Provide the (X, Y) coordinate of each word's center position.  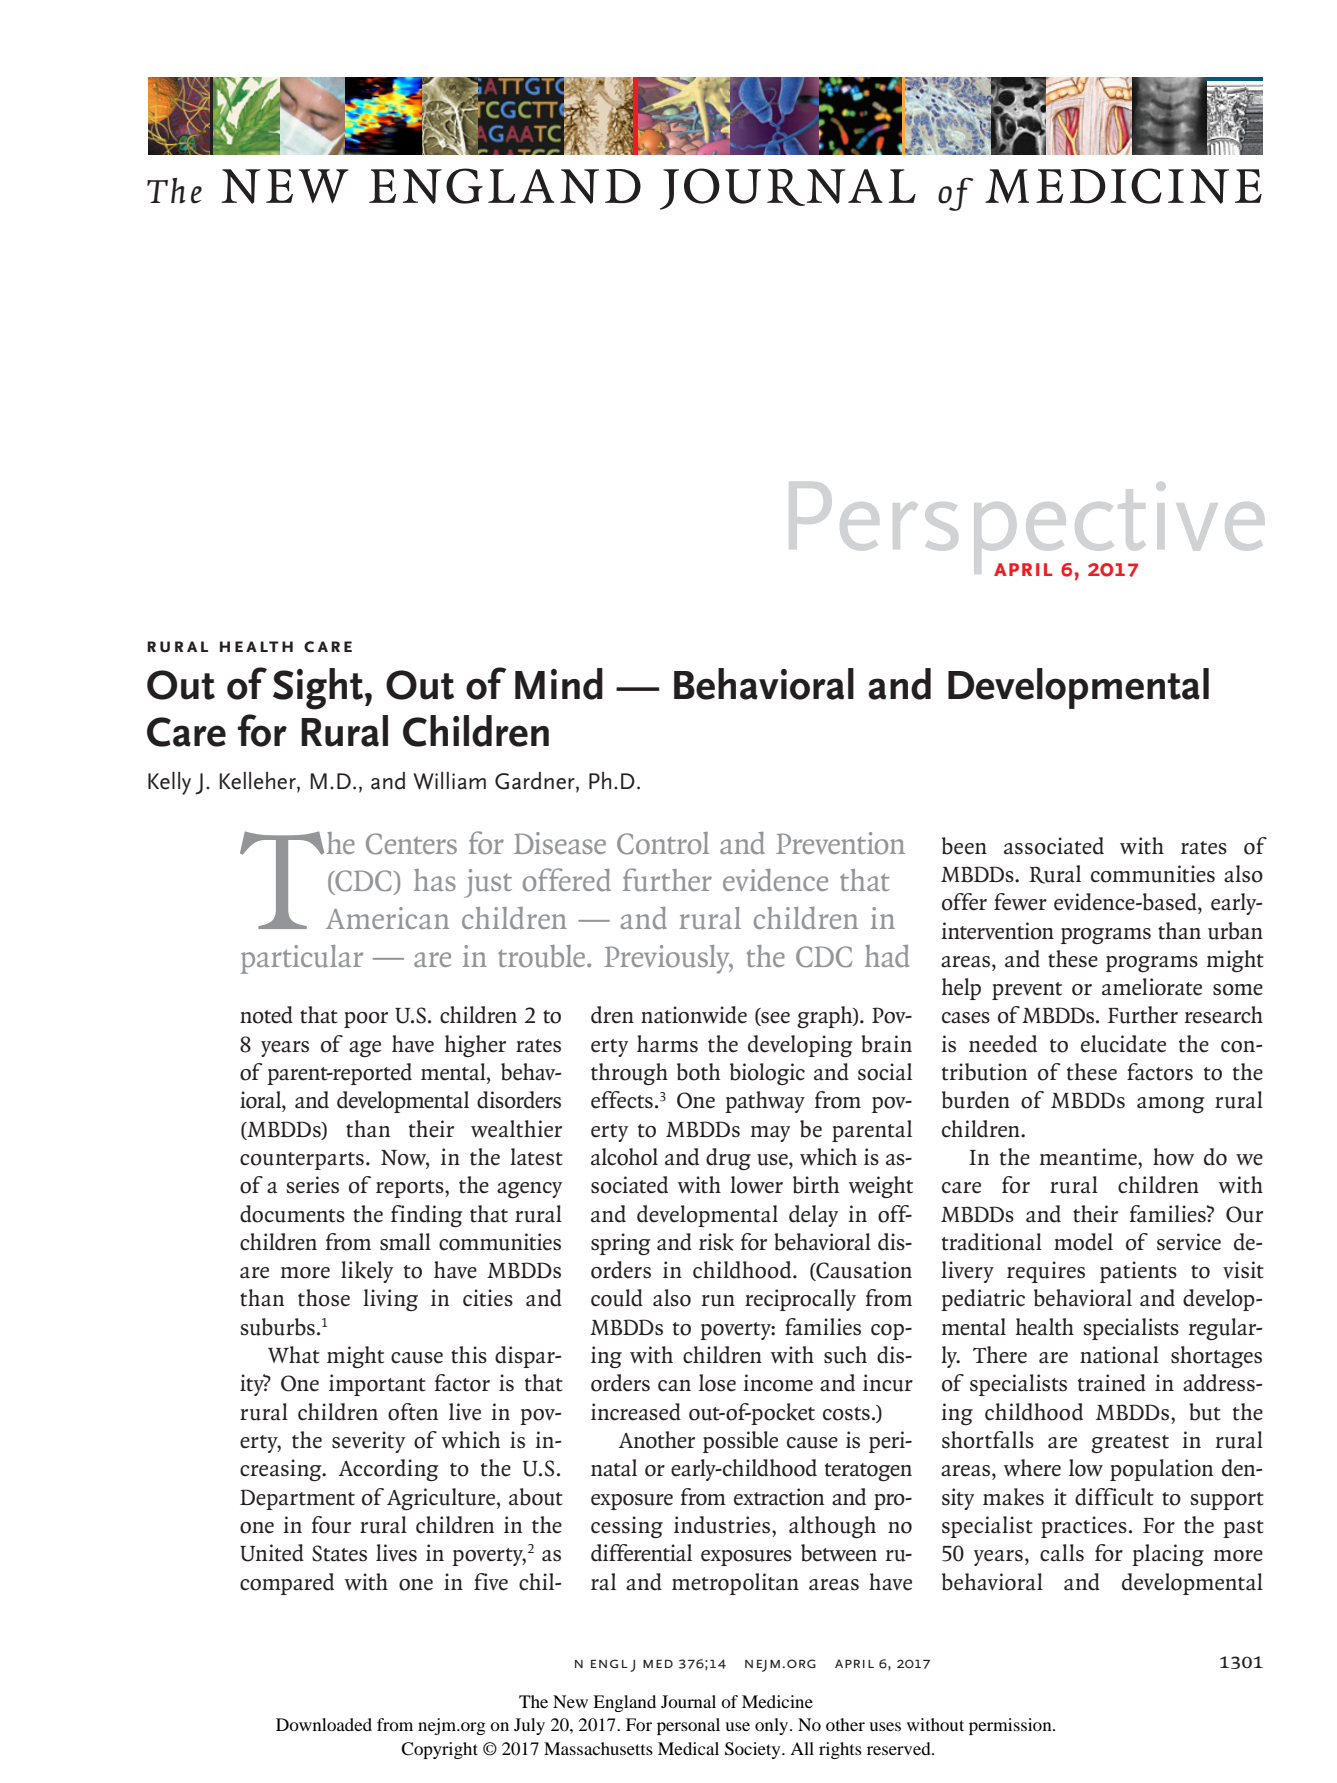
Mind (559, 684)
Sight (319, 689)
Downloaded (324, 1724)
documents (292, 1214)
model (1083, 1242)
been (964, 846)
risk (716, 1242)
